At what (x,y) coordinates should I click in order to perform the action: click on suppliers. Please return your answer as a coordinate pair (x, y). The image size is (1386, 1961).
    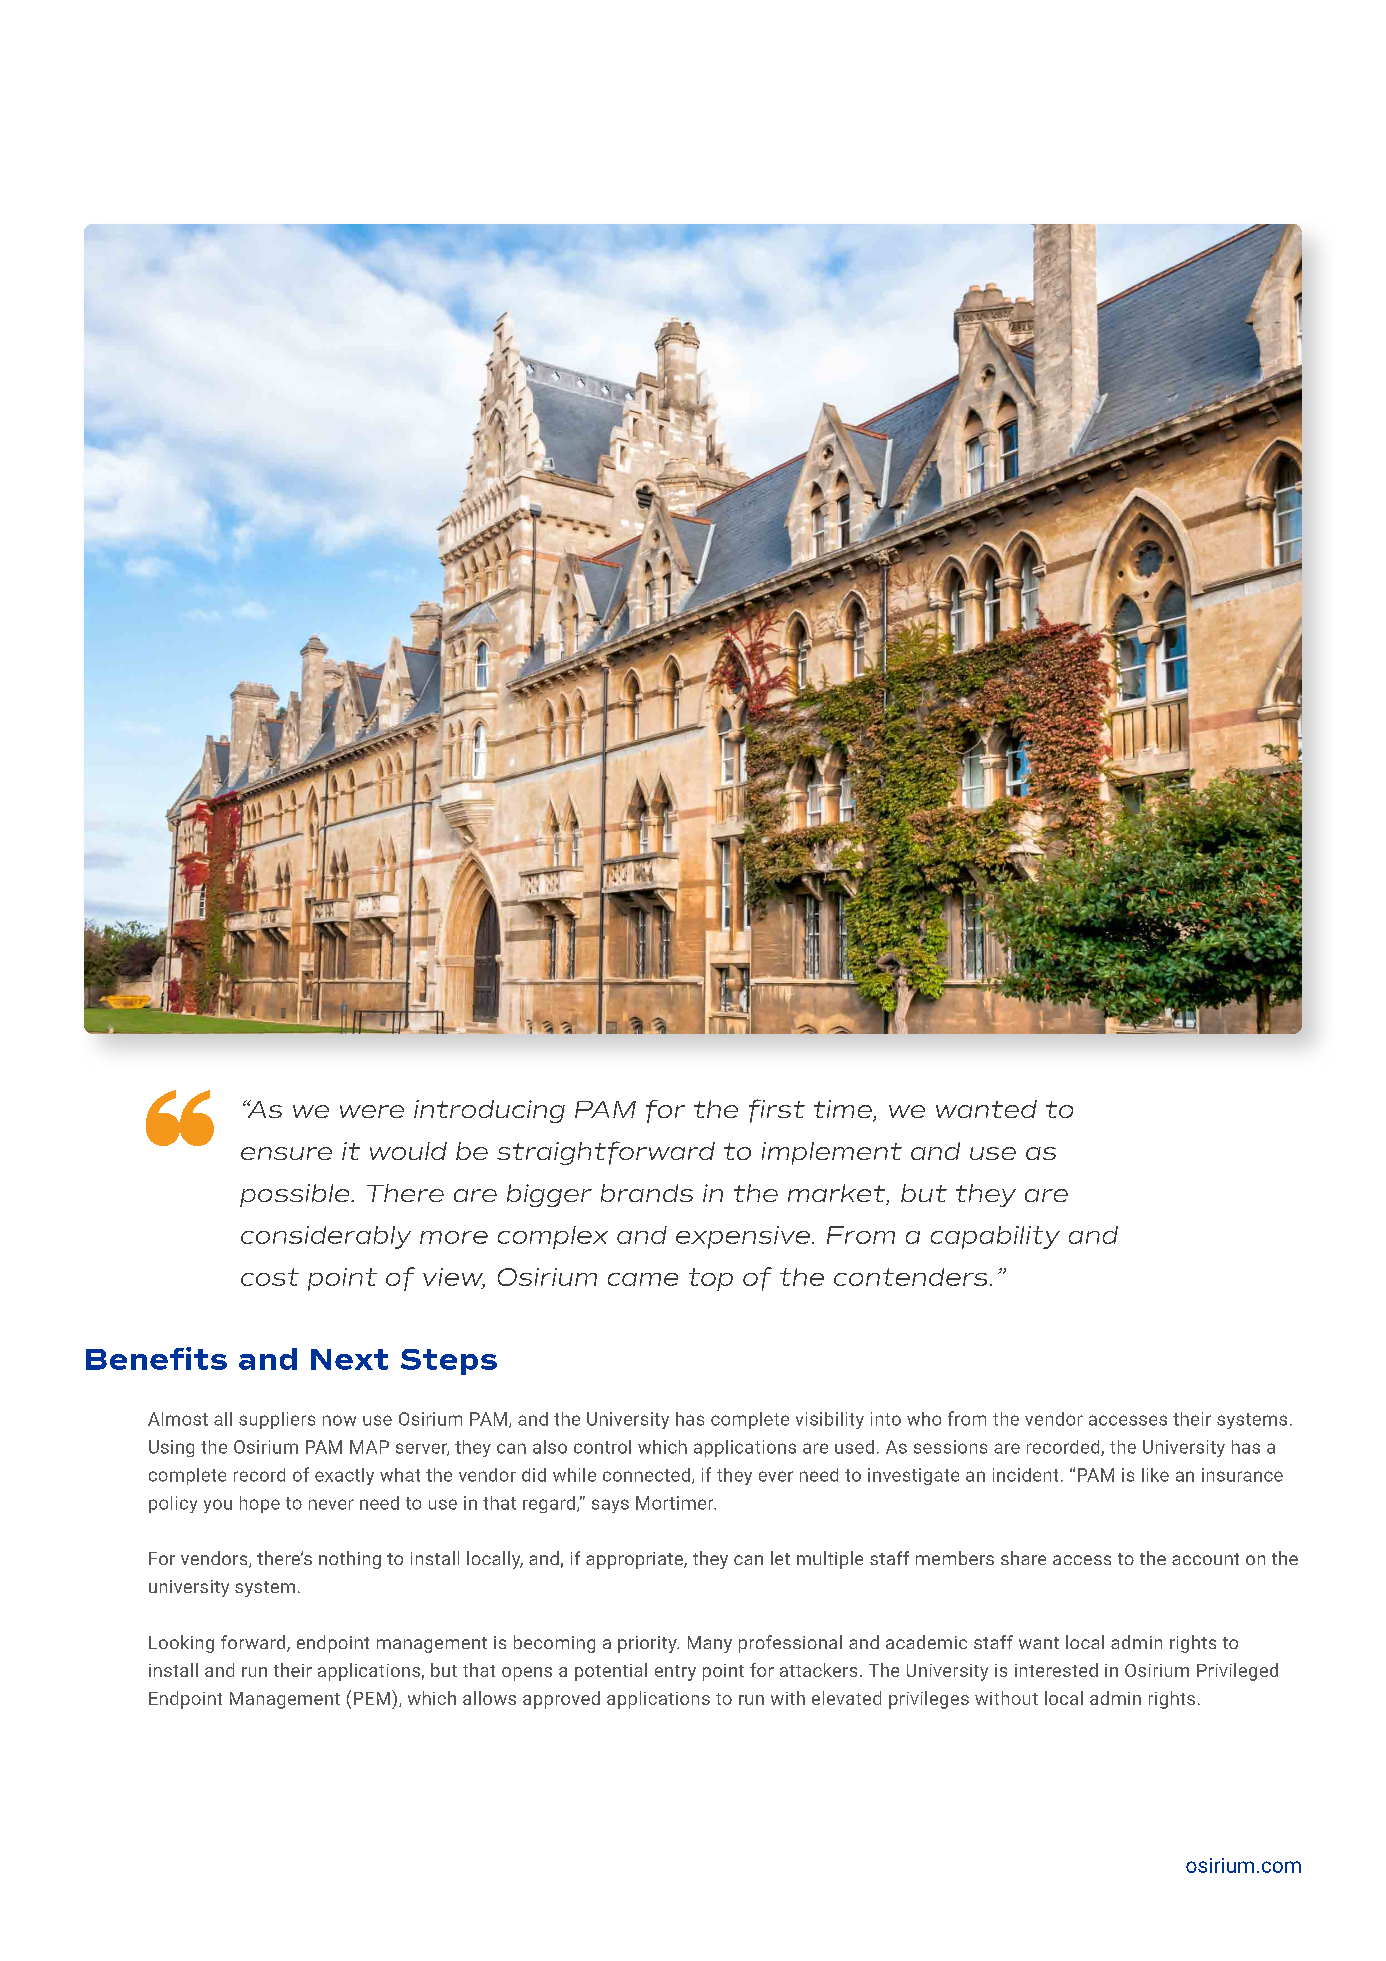
    Looking at the image, I should click on (277, 1420).
